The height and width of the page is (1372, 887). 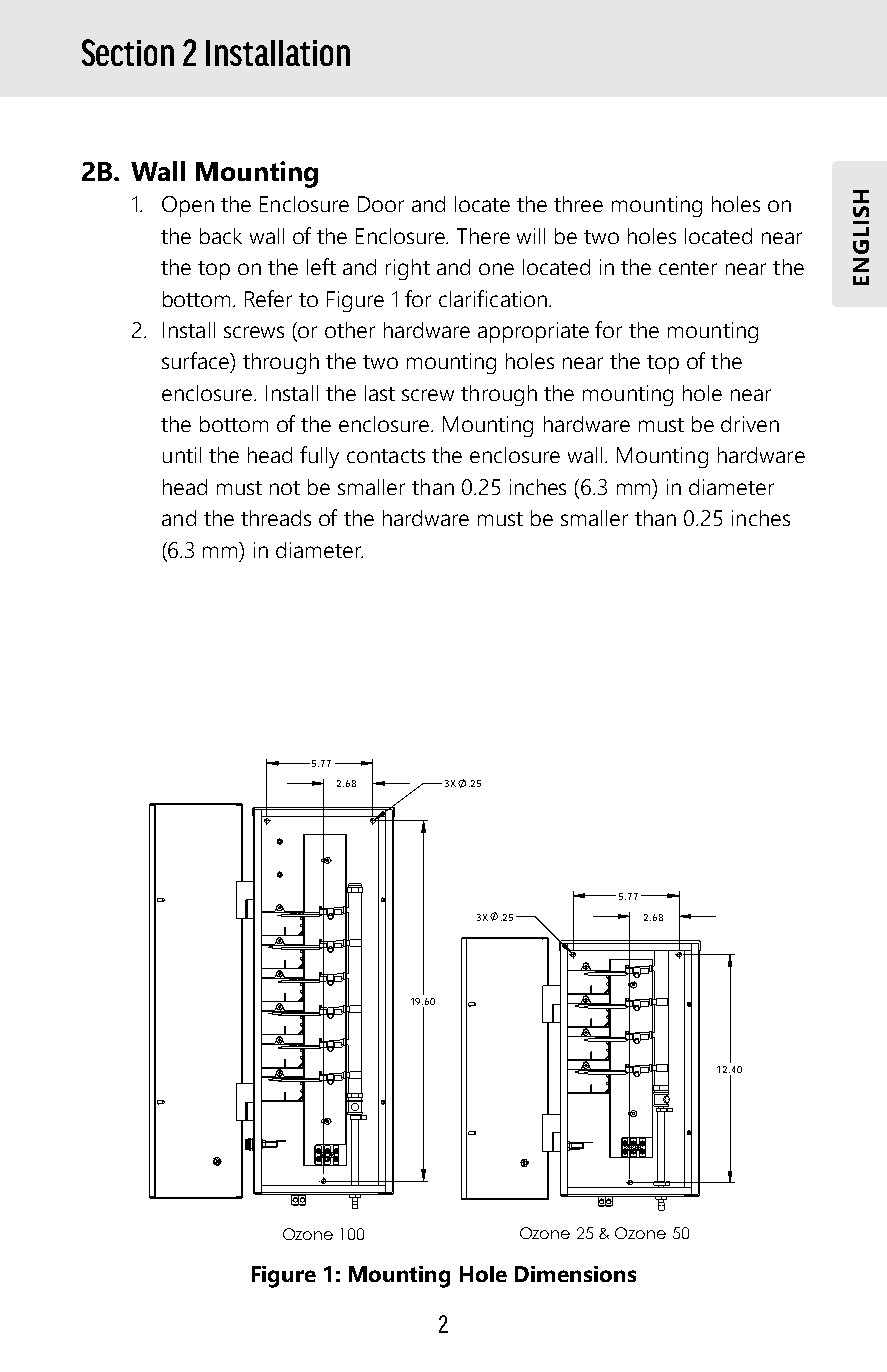 What do you see at coordinates (381, 204) in the page?
I see `Door` at bounding box center [381, 204].
